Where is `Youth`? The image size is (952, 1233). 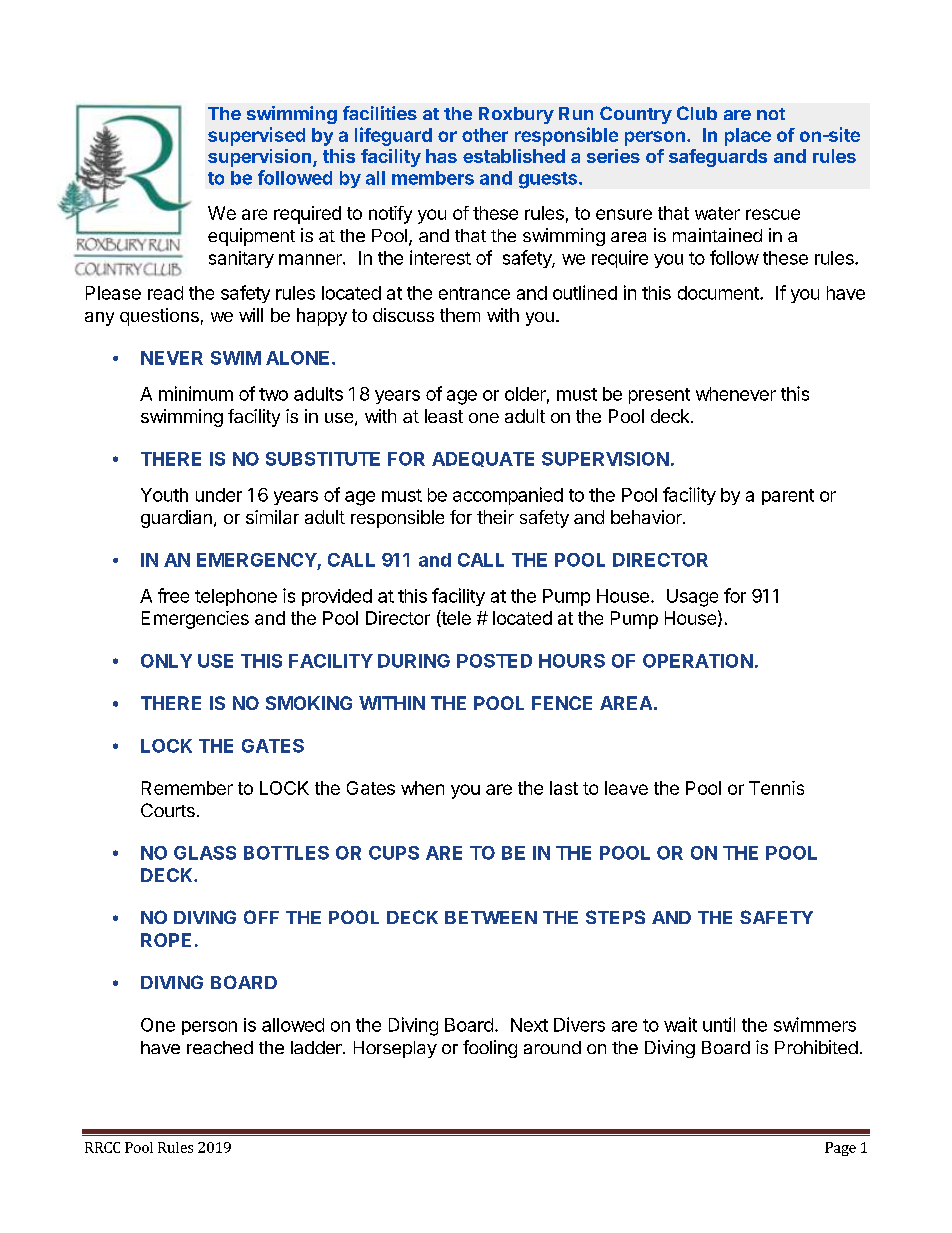 Youth is located at coordinates (164, 495).
